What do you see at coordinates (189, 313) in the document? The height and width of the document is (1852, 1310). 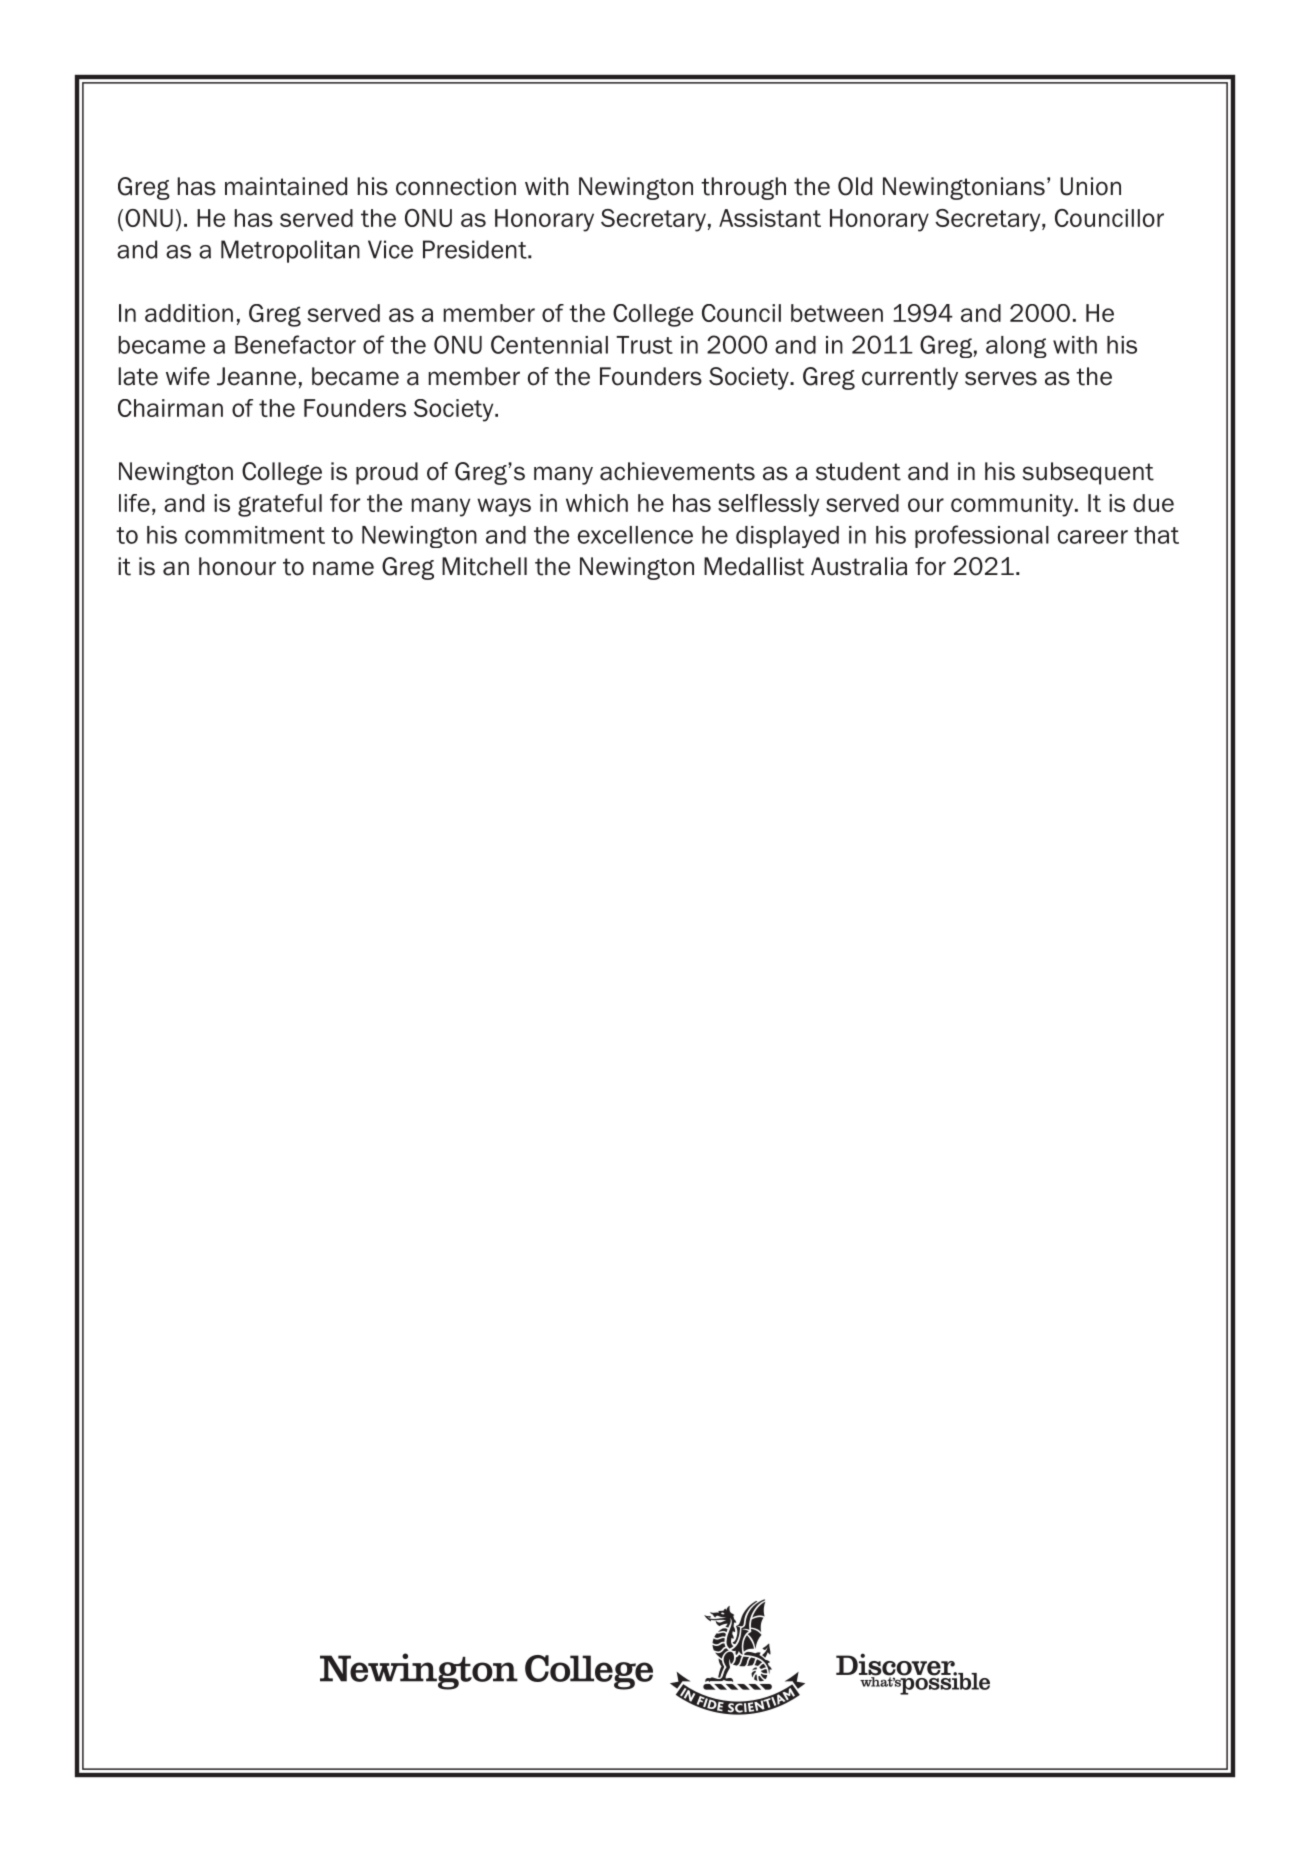 I see `addition` at bounding box center [189, 313].
